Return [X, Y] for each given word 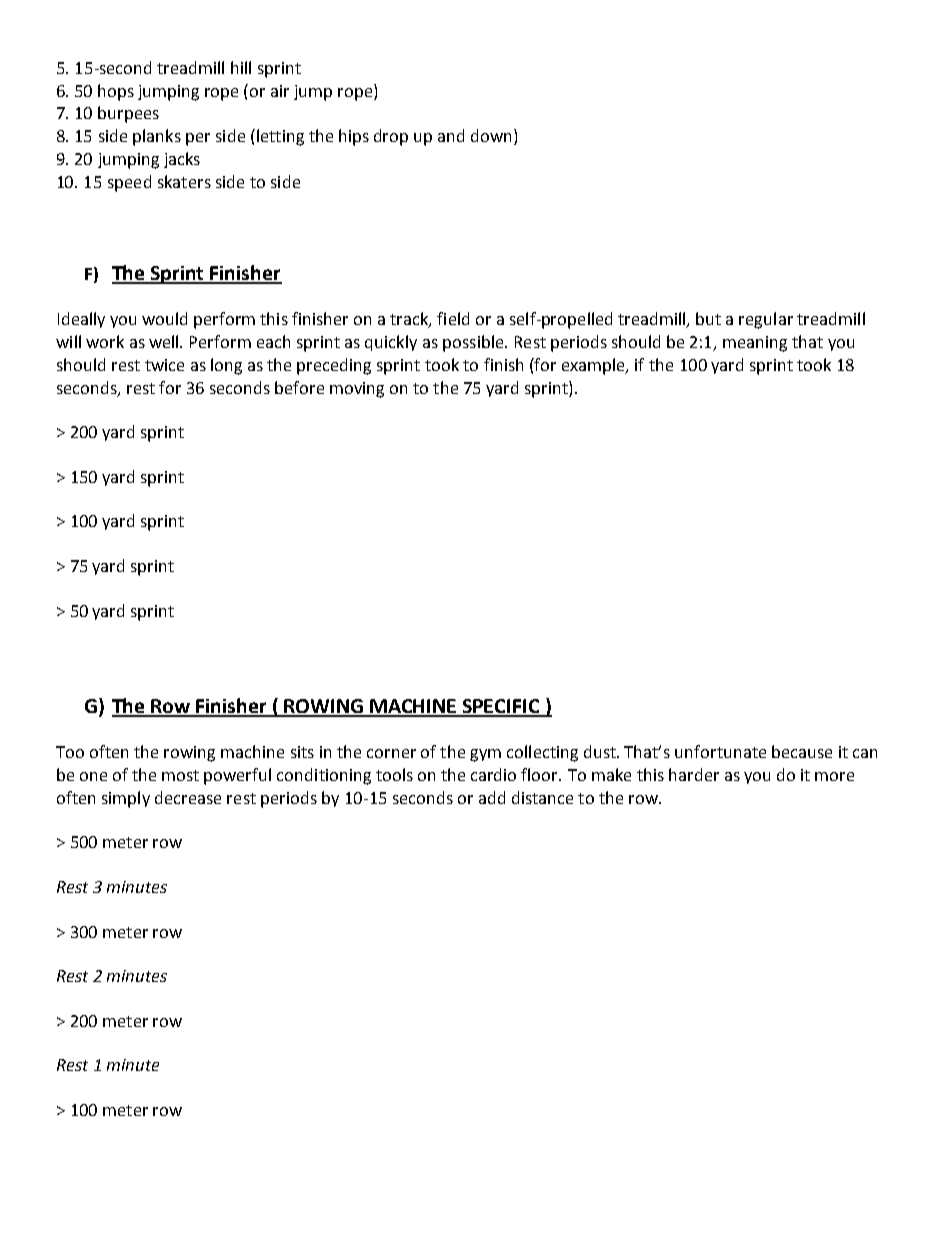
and [451, 135]
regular [766, 320]
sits [302, 752]
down [491, 135]
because [802, 751]
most [180, 775]
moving [357, 390]
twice [164, 365]
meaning [755, 344]
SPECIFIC [501, 707]
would [164, 318]
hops [116, 92]
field [453, 318]
